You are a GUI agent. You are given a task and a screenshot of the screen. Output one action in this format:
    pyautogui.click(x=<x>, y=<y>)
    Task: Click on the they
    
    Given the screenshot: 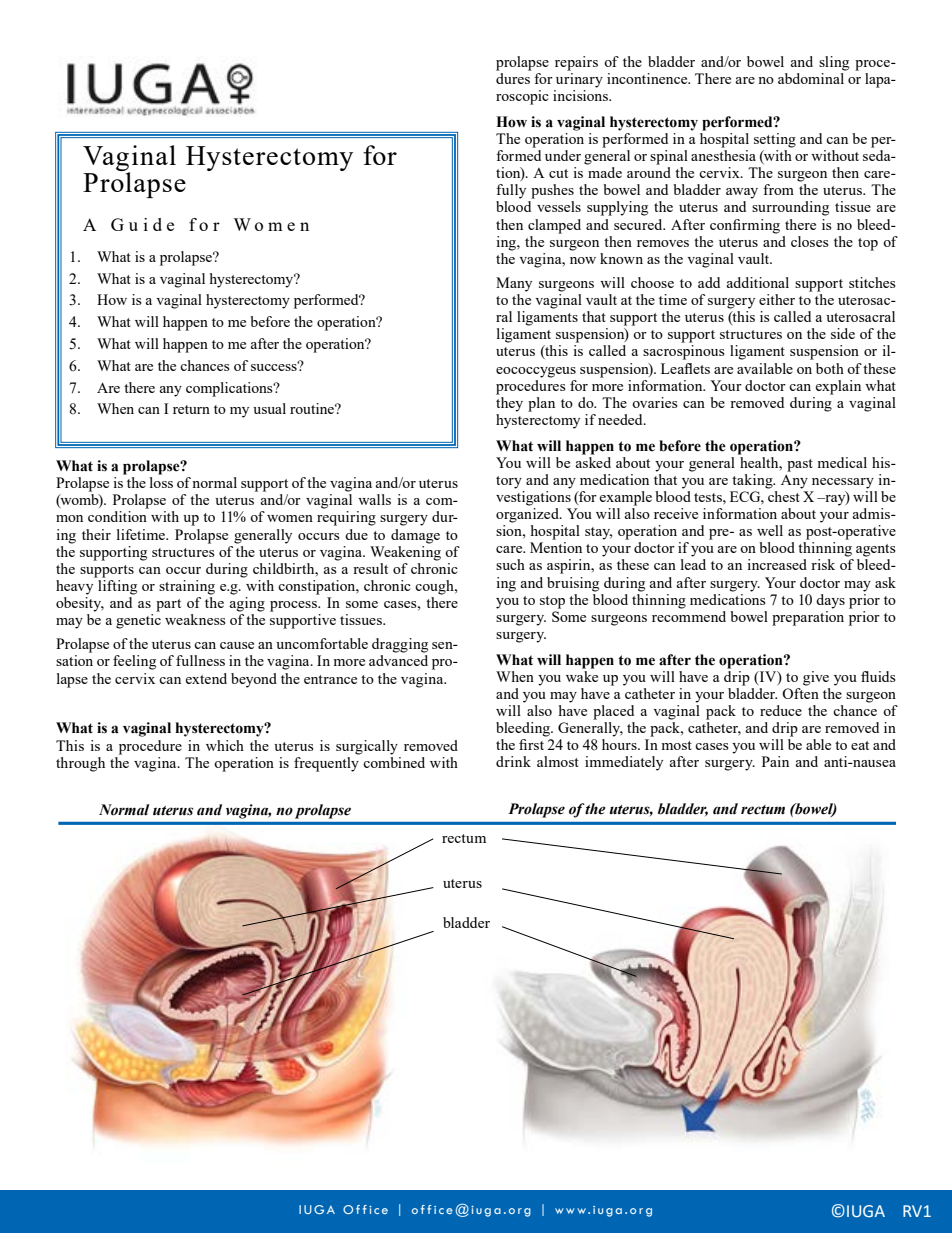 What is the action you would take?
    pyautogui.click(x=509, y=404)
